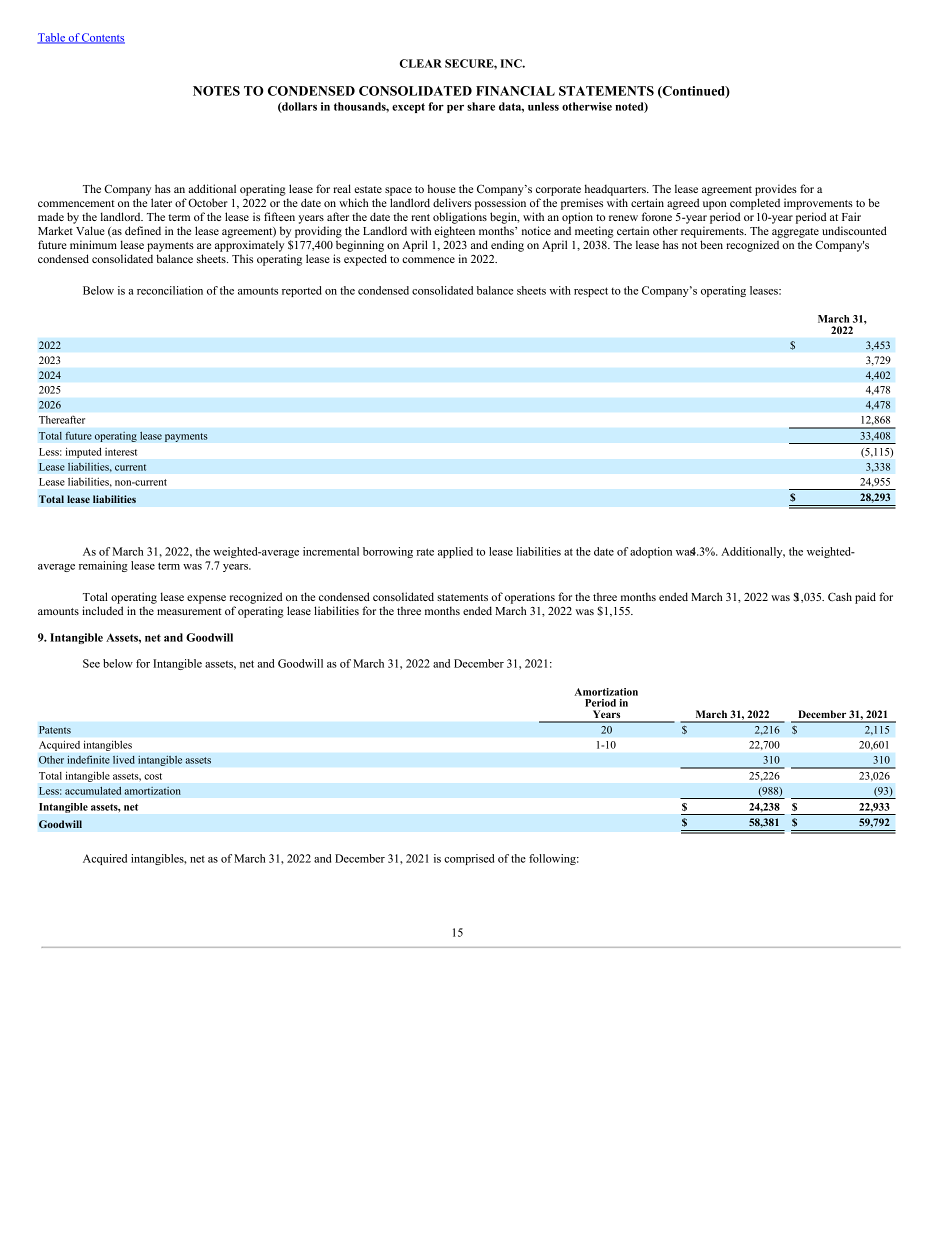 The image size is (952, 1233). Describe the element at coordinates (121, 452) in the image. I see `interest` at that location.
